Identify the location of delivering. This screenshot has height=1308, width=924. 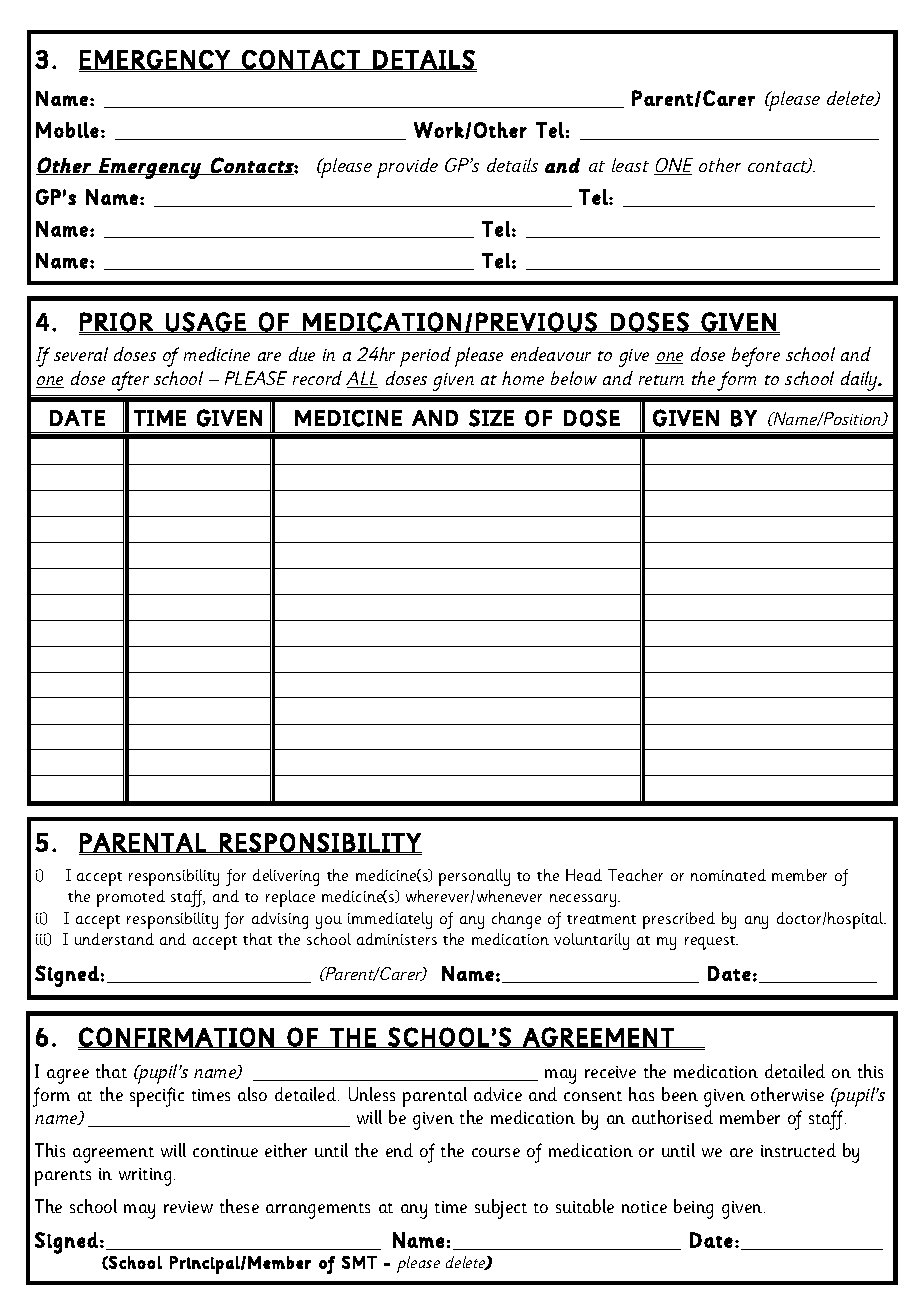
(286, 877).
